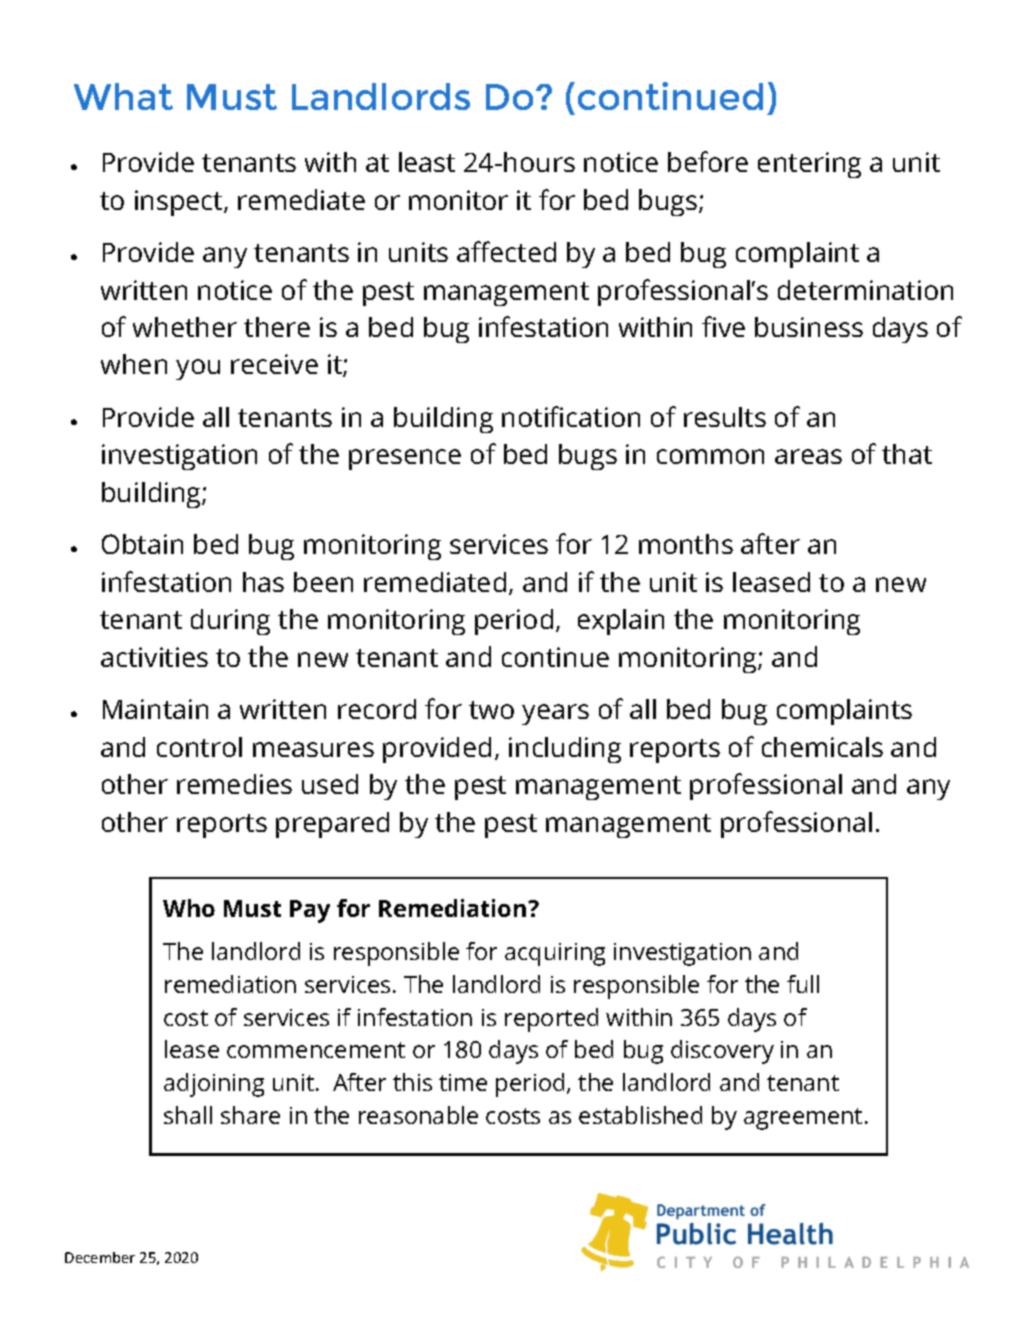  Describe the element at coordinates (214, 1085) in the screenshot. I see `adjoining` at that location.
